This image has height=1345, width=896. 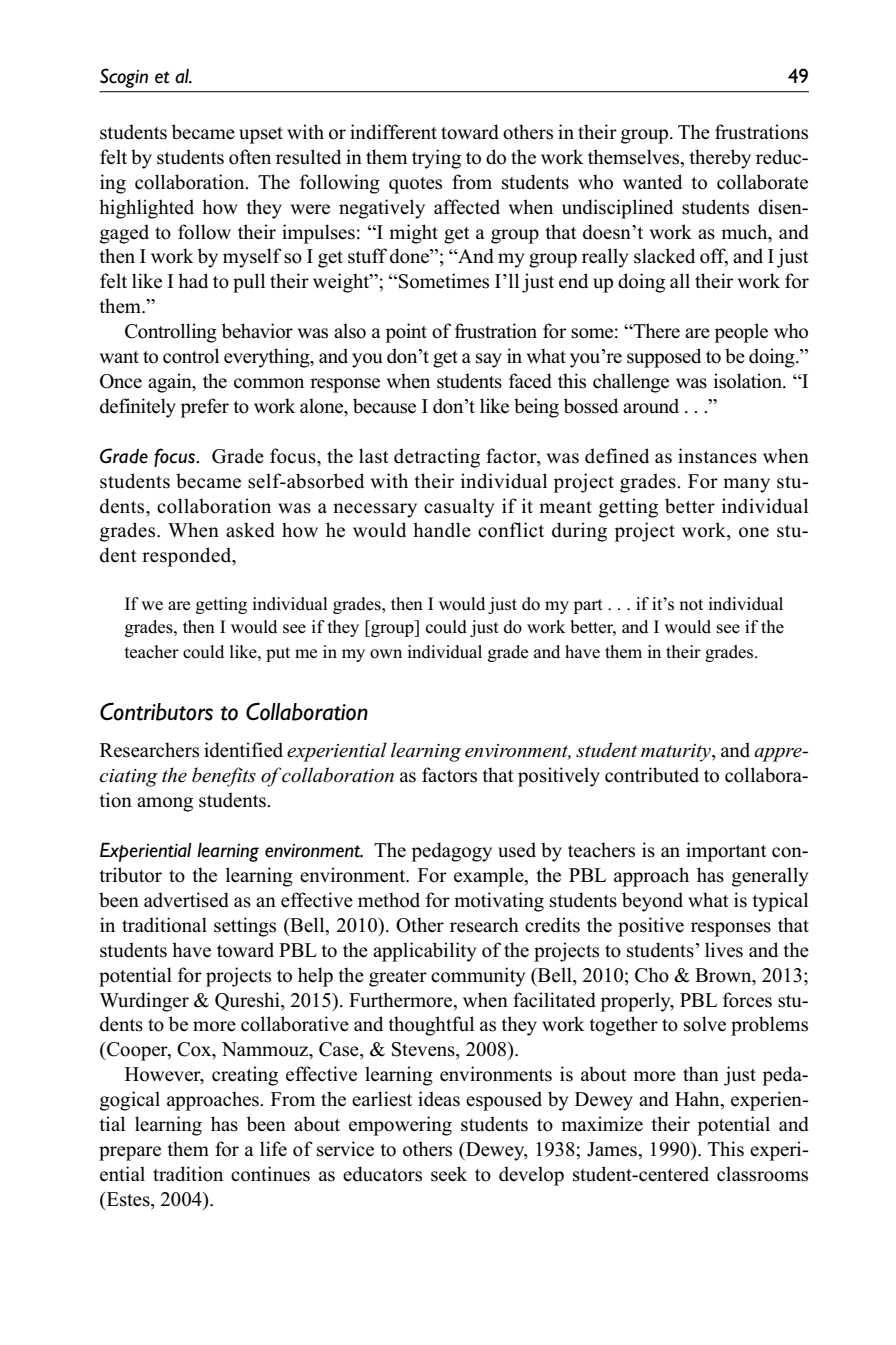 What do you see at coordinates (490, 877) in the image?
I see `example` at bounding box center [490, 877].
